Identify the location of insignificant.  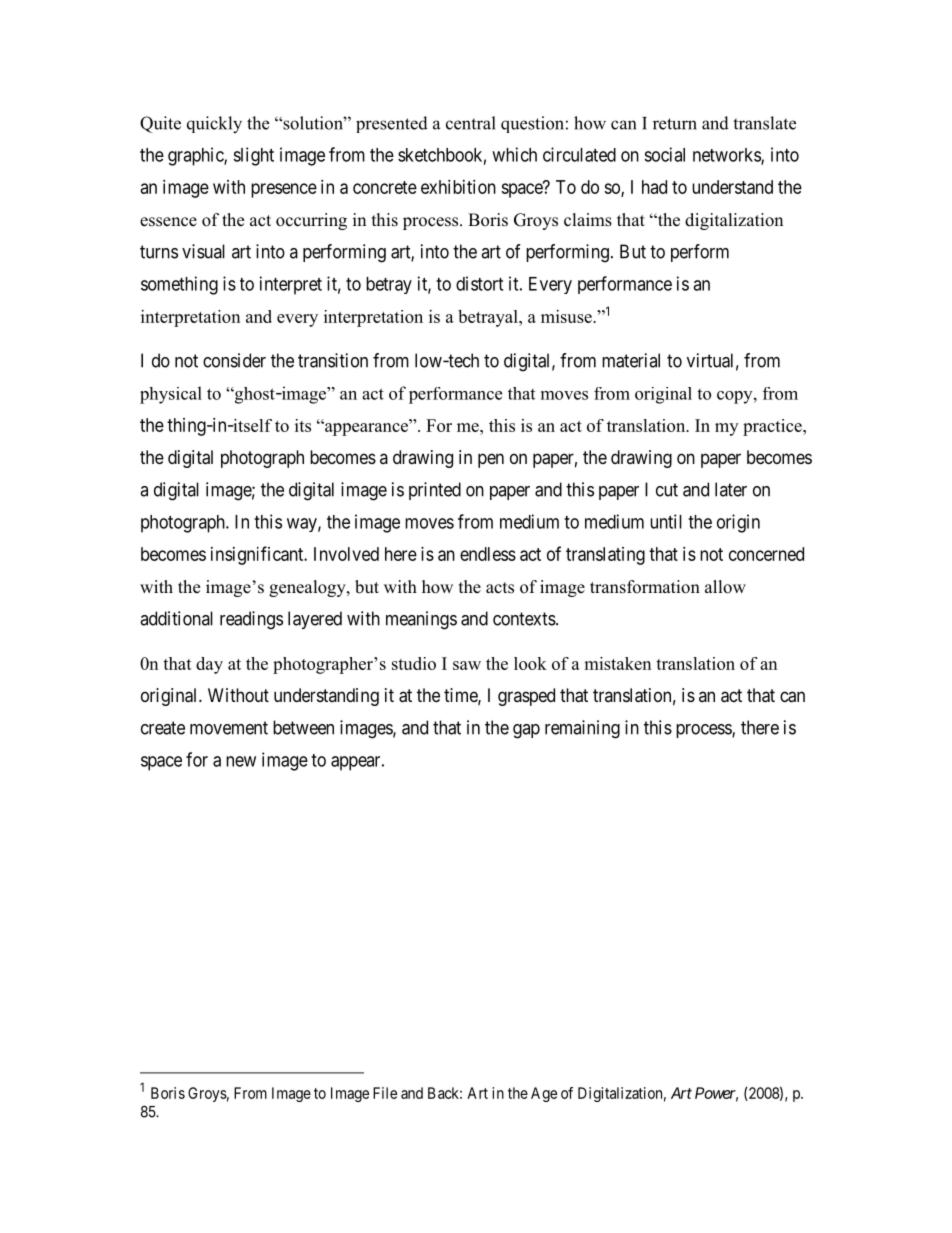
(258, 555).
